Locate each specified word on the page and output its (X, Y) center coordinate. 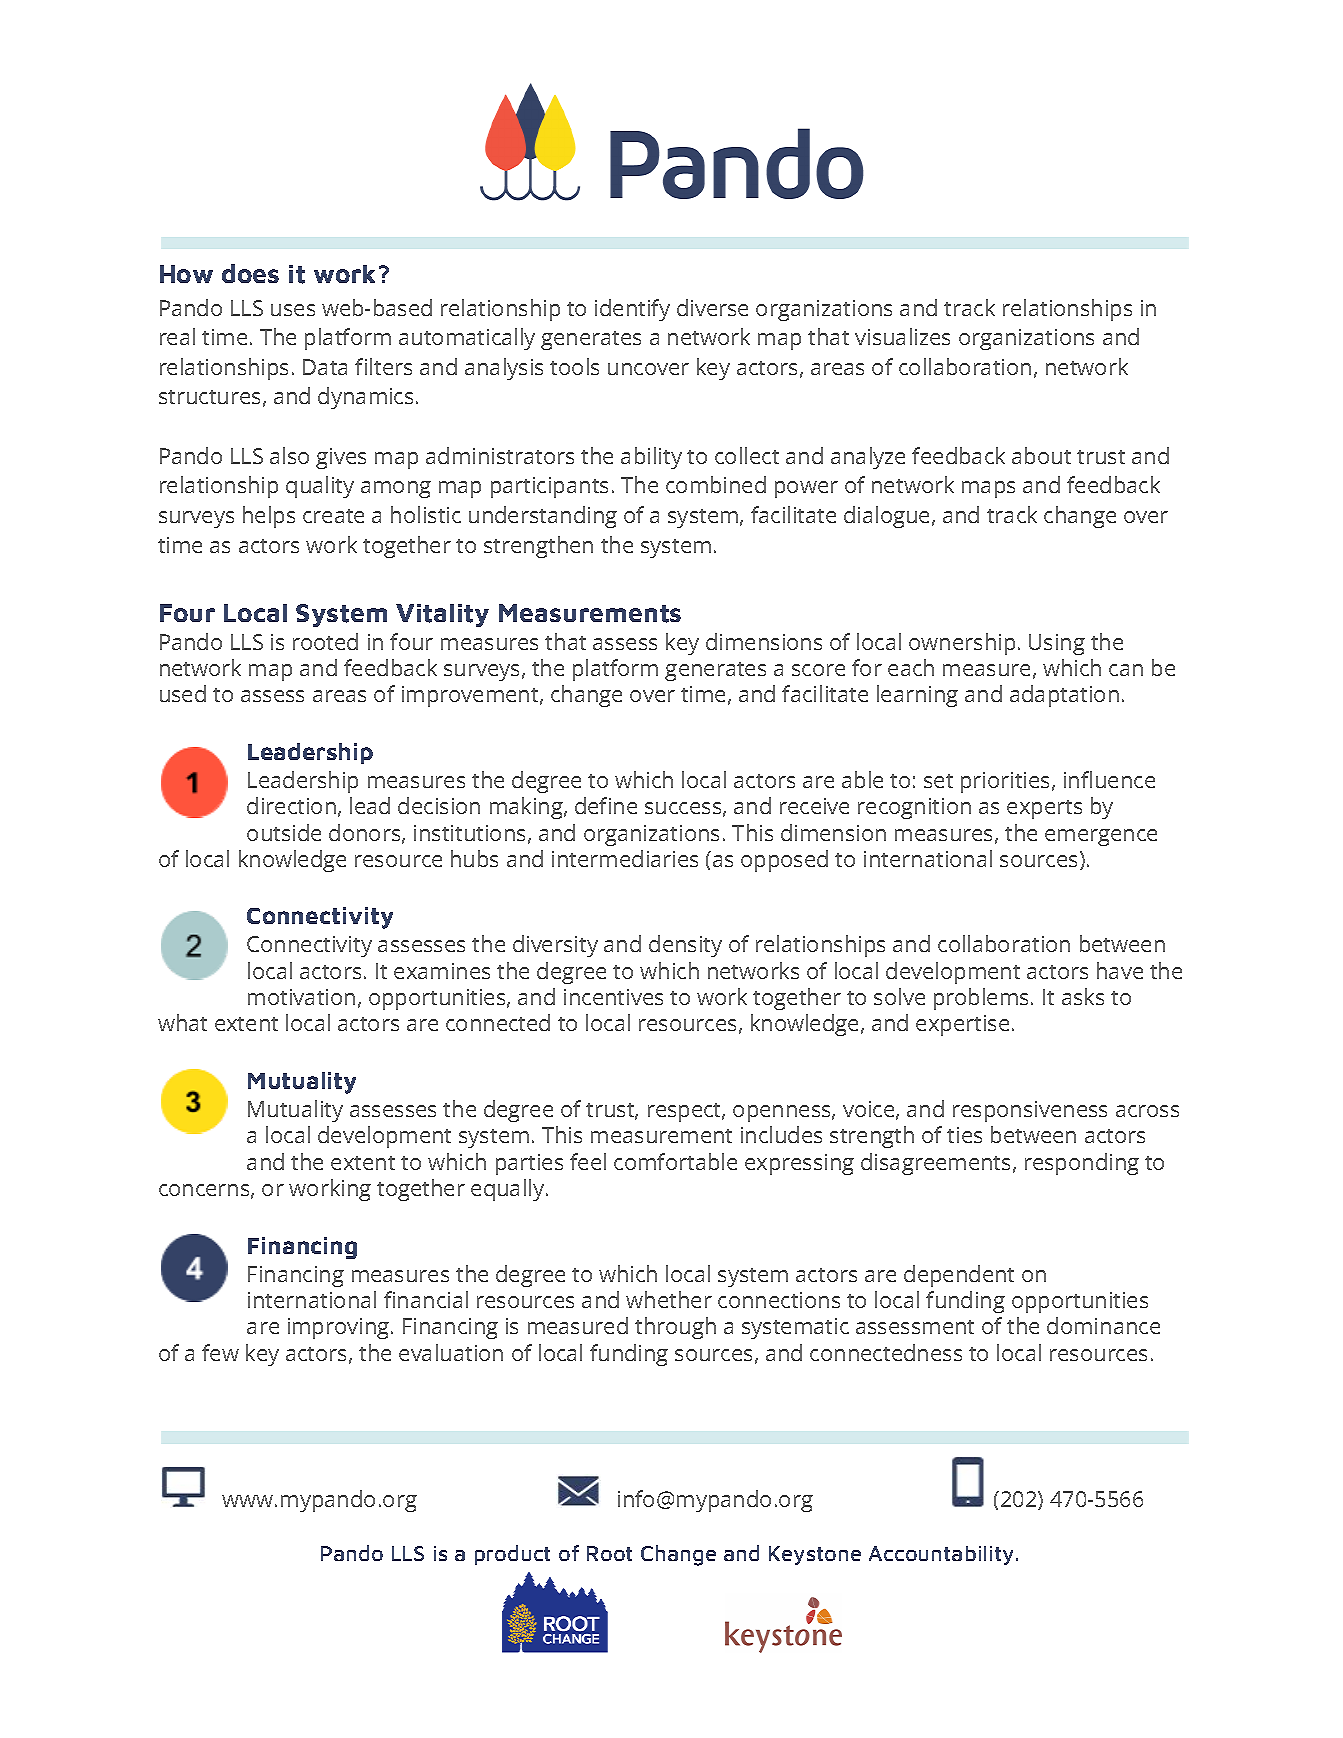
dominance (1103, 1325)
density (685, 946)
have (1120, 970)
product (512, 1555)
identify (632, 310)
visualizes (902, 336)
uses (293, 310)
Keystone (815, 1555)
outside (284, 832)
